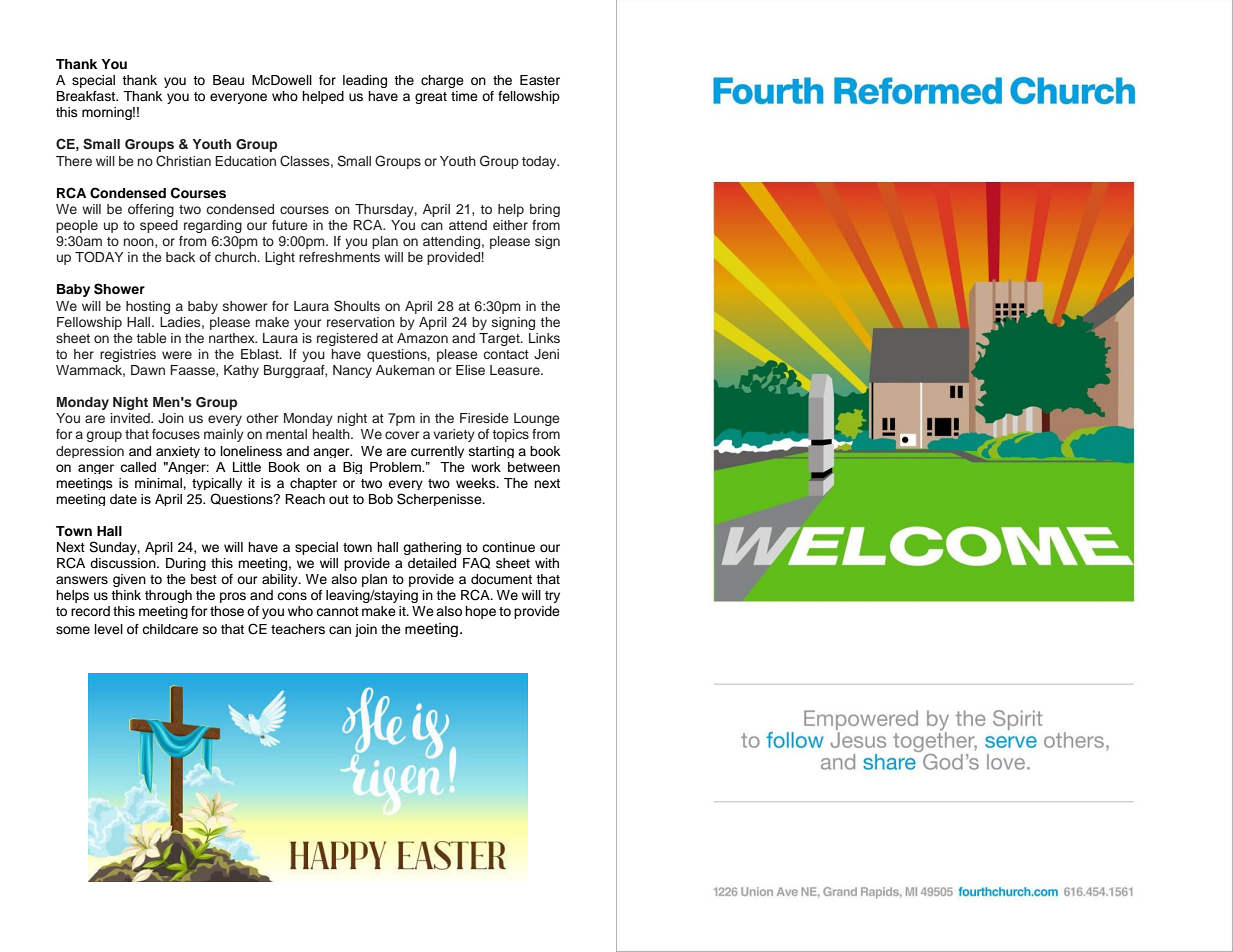 The image size is (1233, 952). What do you see at coordinates (151, 210) in the screenshot?
I see `offering` at bounding box center [151, 210].
